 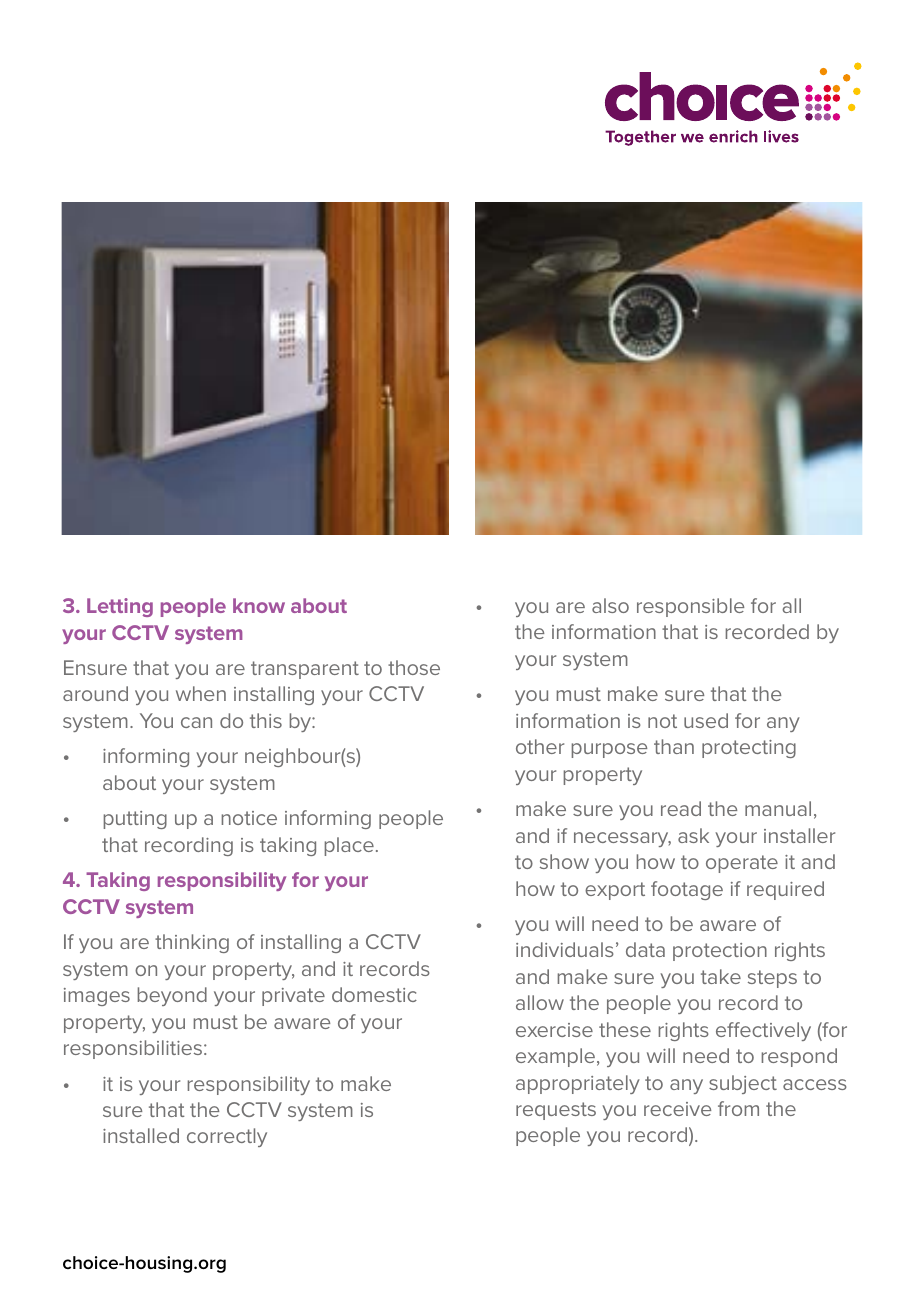 What do you see at coordinates (135, 820) in the document?
I see `putting` at bounding box center [135, 820].
